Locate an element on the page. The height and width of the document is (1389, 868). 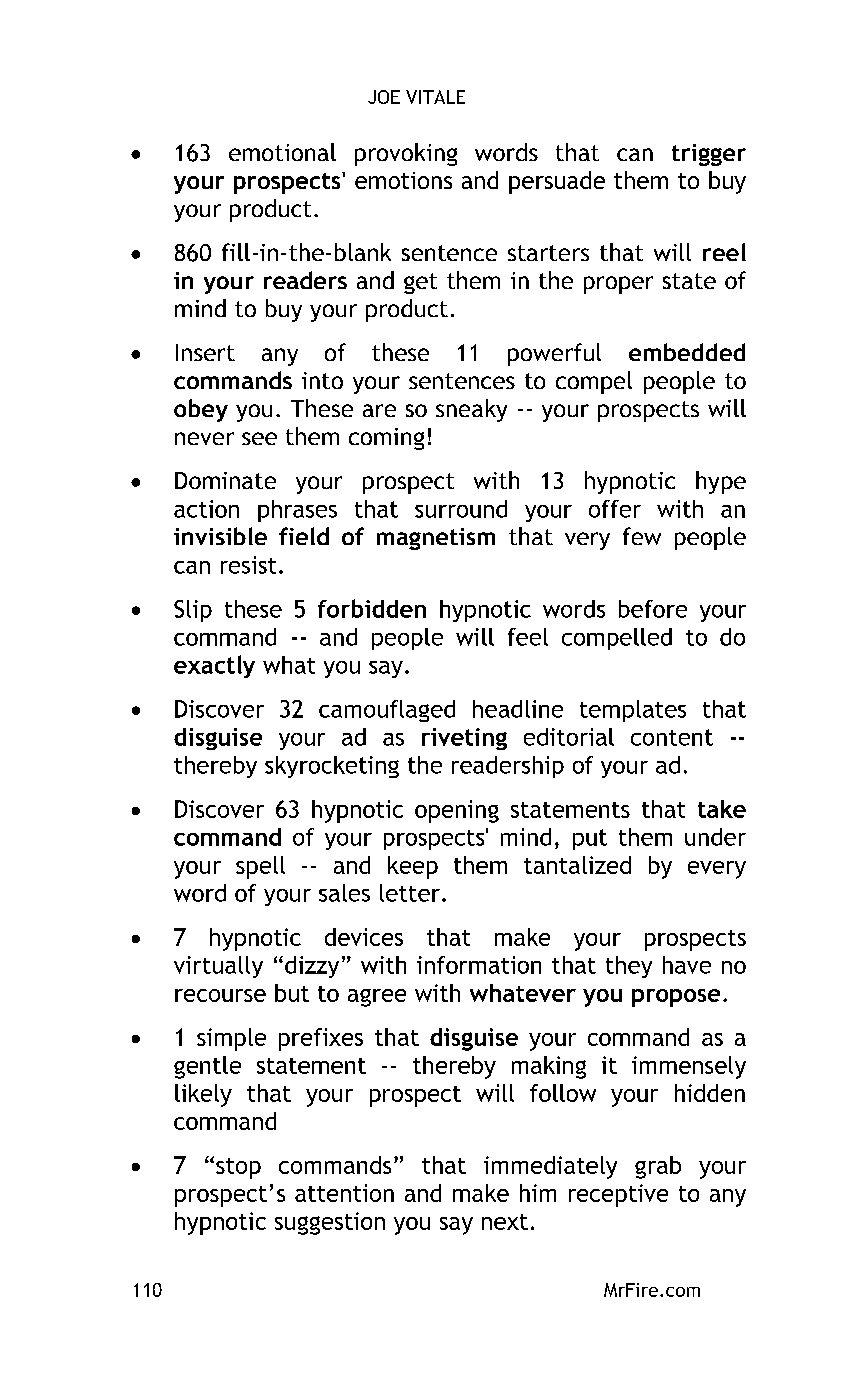
next is located at coordinates (505, 1222).
